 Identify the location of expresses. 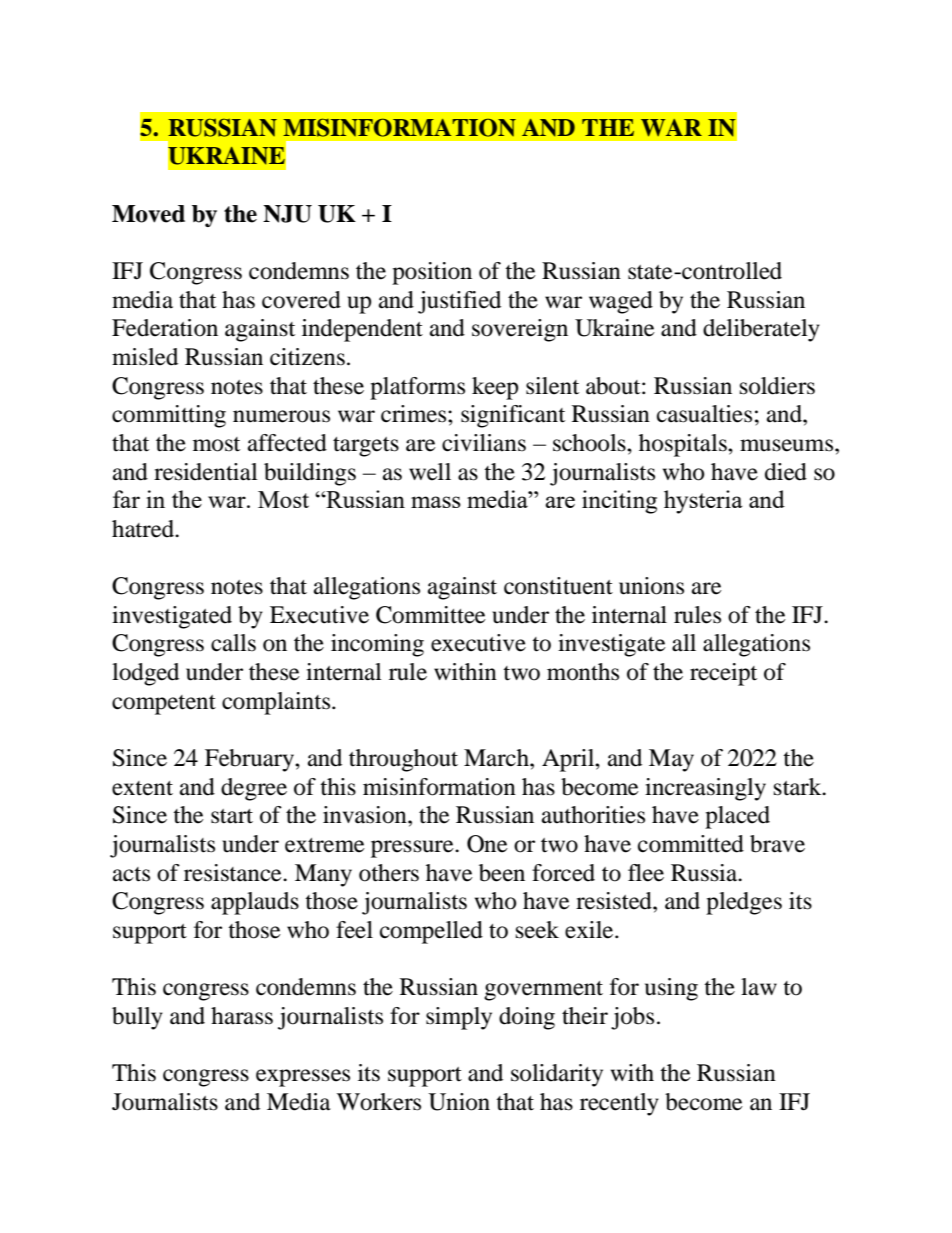
(303, 1078).
